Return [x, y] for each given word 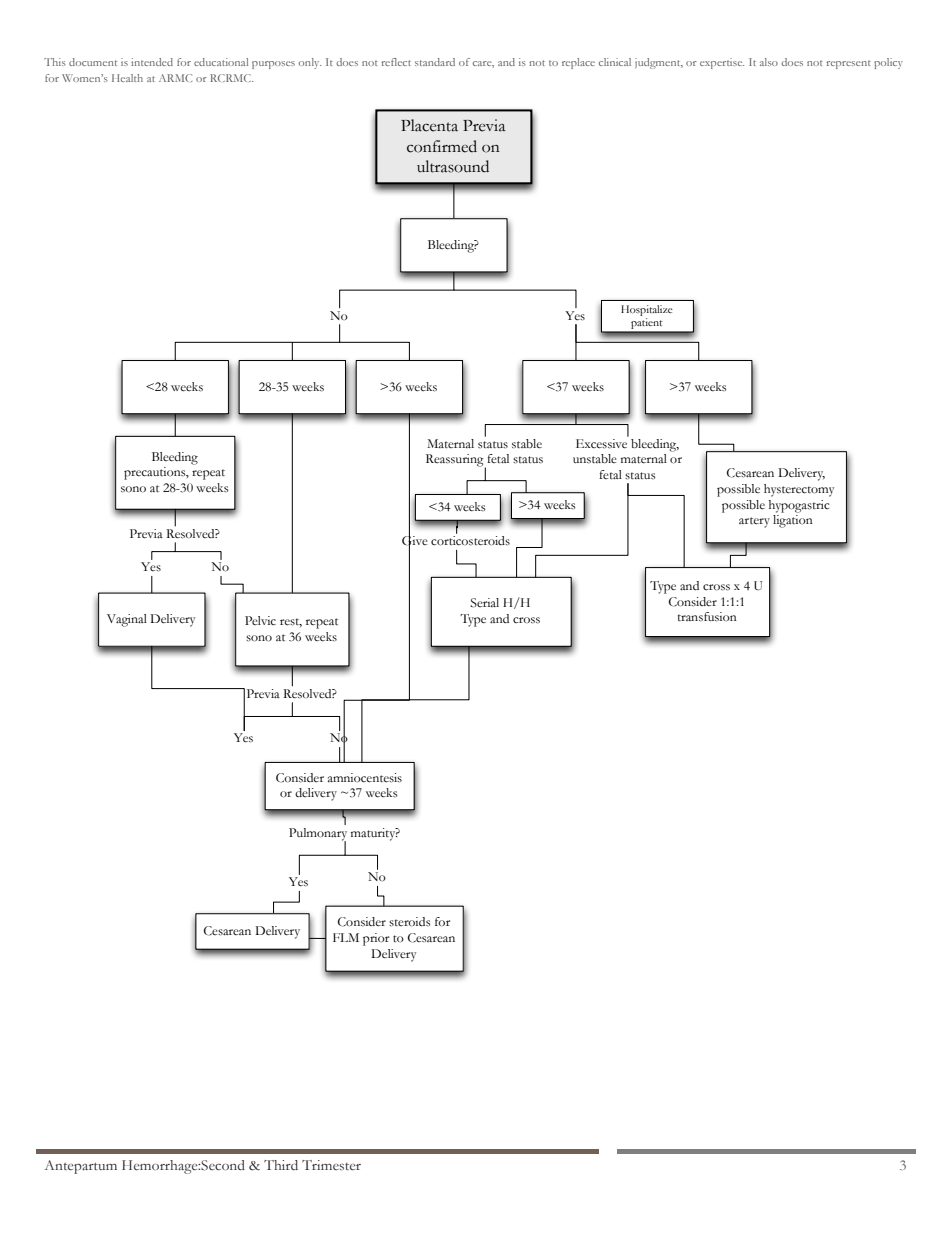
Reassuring [456, 461]
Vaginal [127, 620]
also [769, 62]
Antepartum [81, 1167]
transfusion [707, 617]
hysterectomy [799, 490]
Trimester [331, 1165]
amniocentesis [365, 778]
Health [127, 78]
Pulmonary [318, 835]
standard [435, 62]
